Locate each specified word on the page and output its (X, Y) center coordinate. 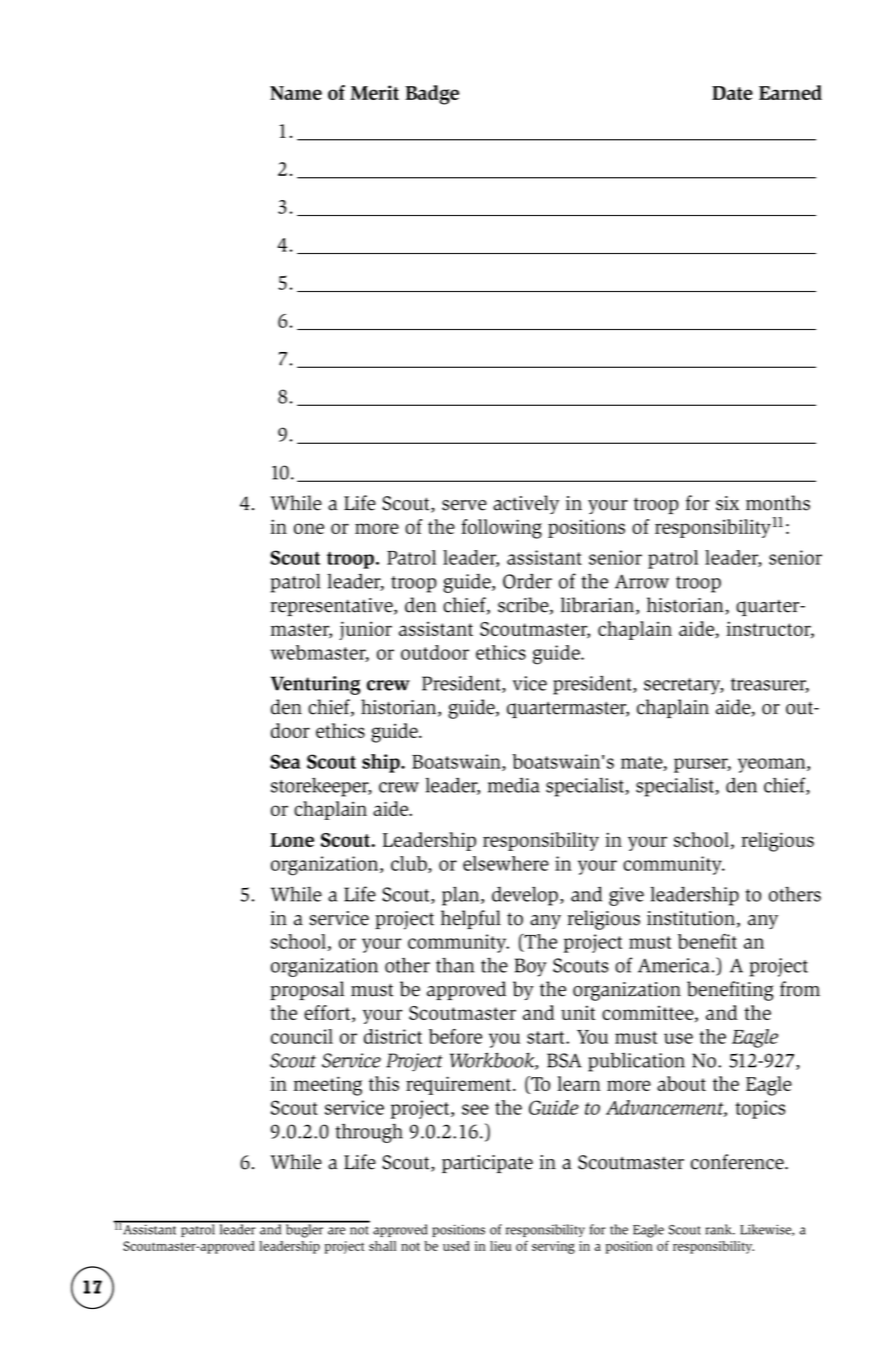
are (336, 1231)
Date (732, 93)
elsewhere (506, 863)
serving (553, 1247)
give (626, 896)
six (727, 503)
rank (720, 1229)
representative (332, 607)
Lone (292, 840)
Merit (374, 92)
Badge (432, 95)
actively (526, 504)
